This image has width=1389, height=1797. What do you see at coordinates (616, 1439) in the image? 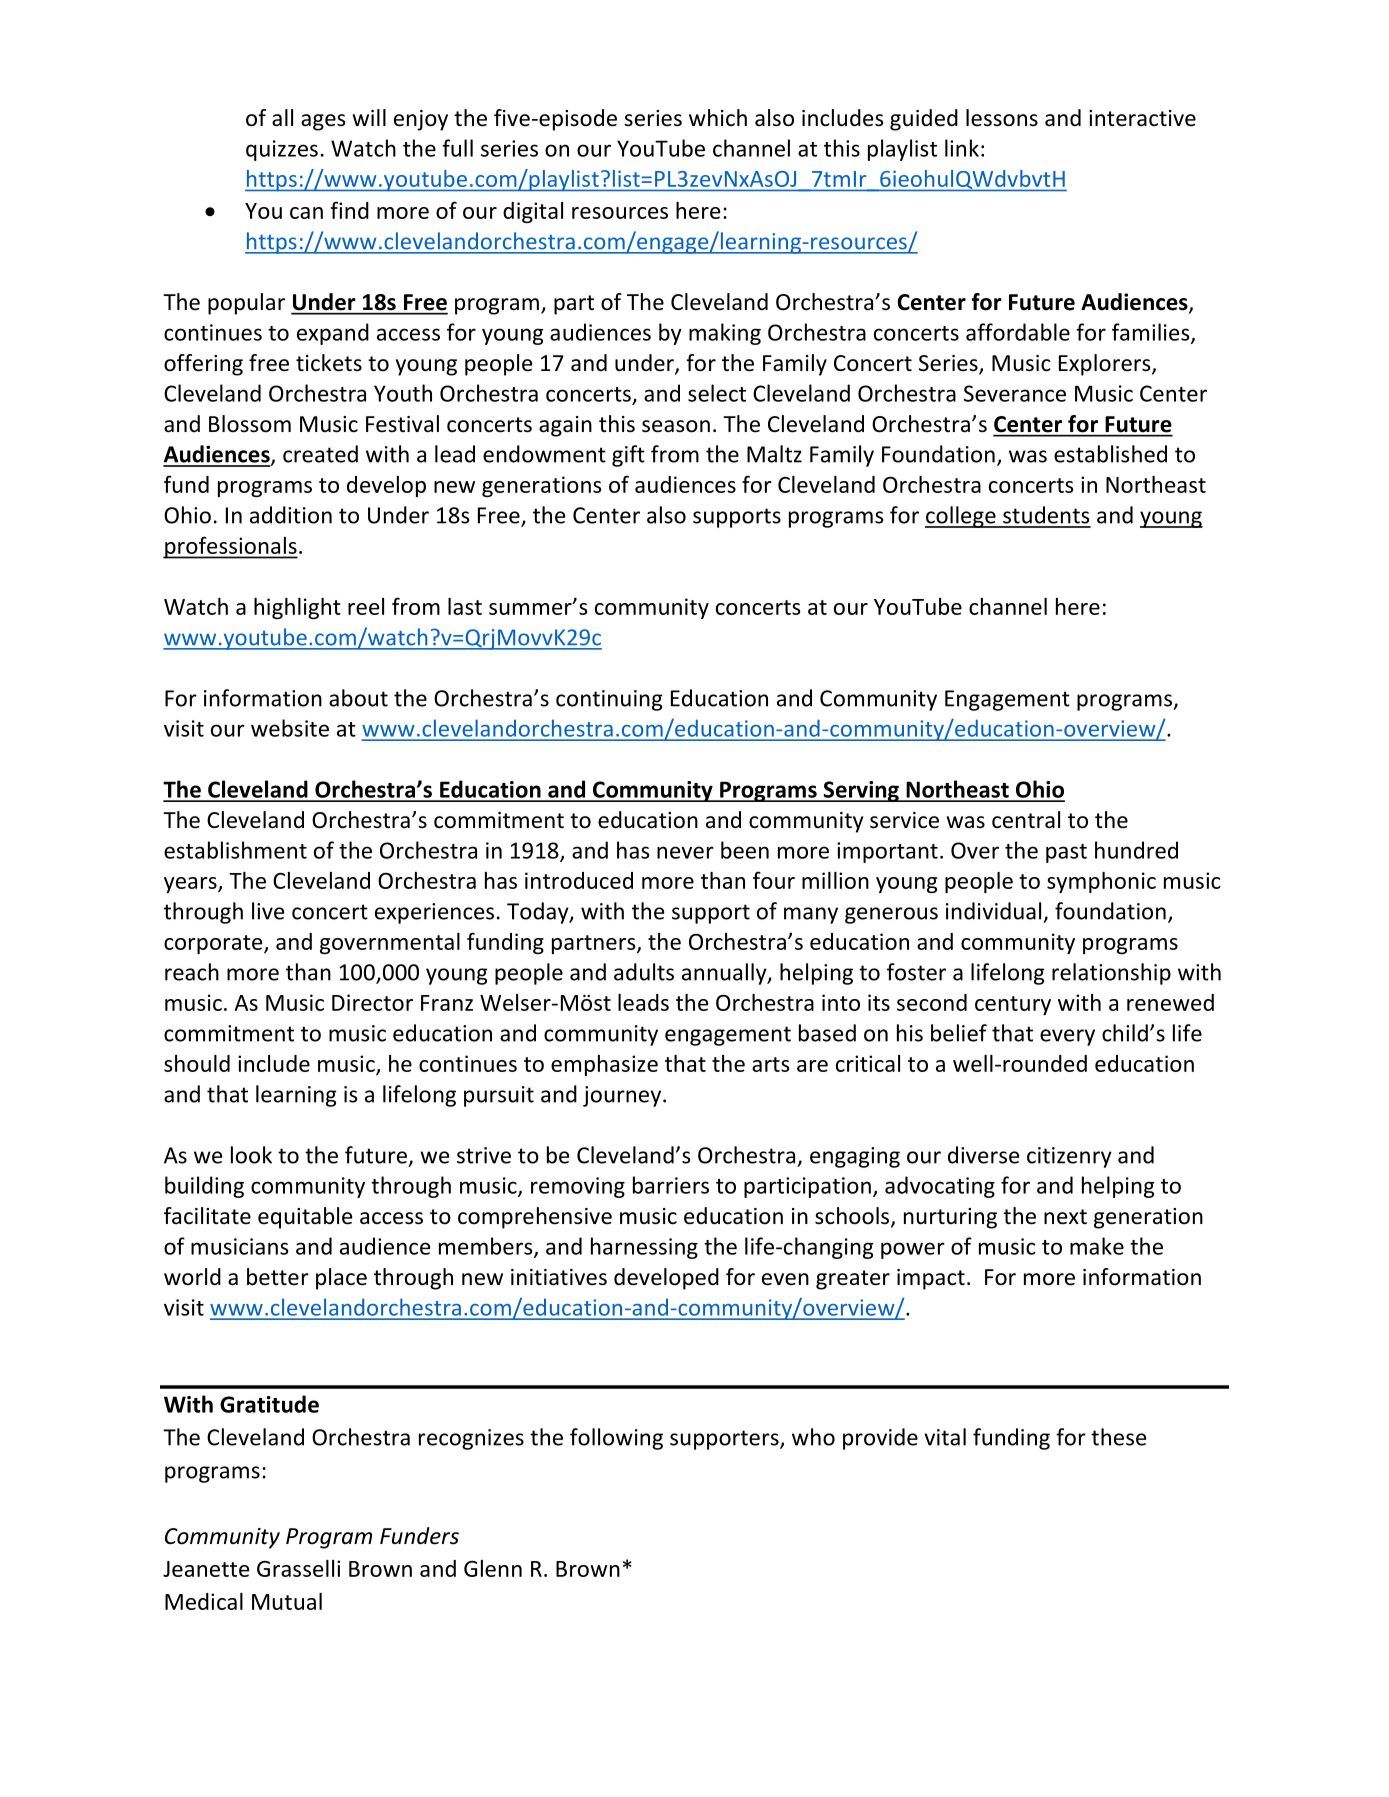
I see `following` at bounding box center [616, 1439].
